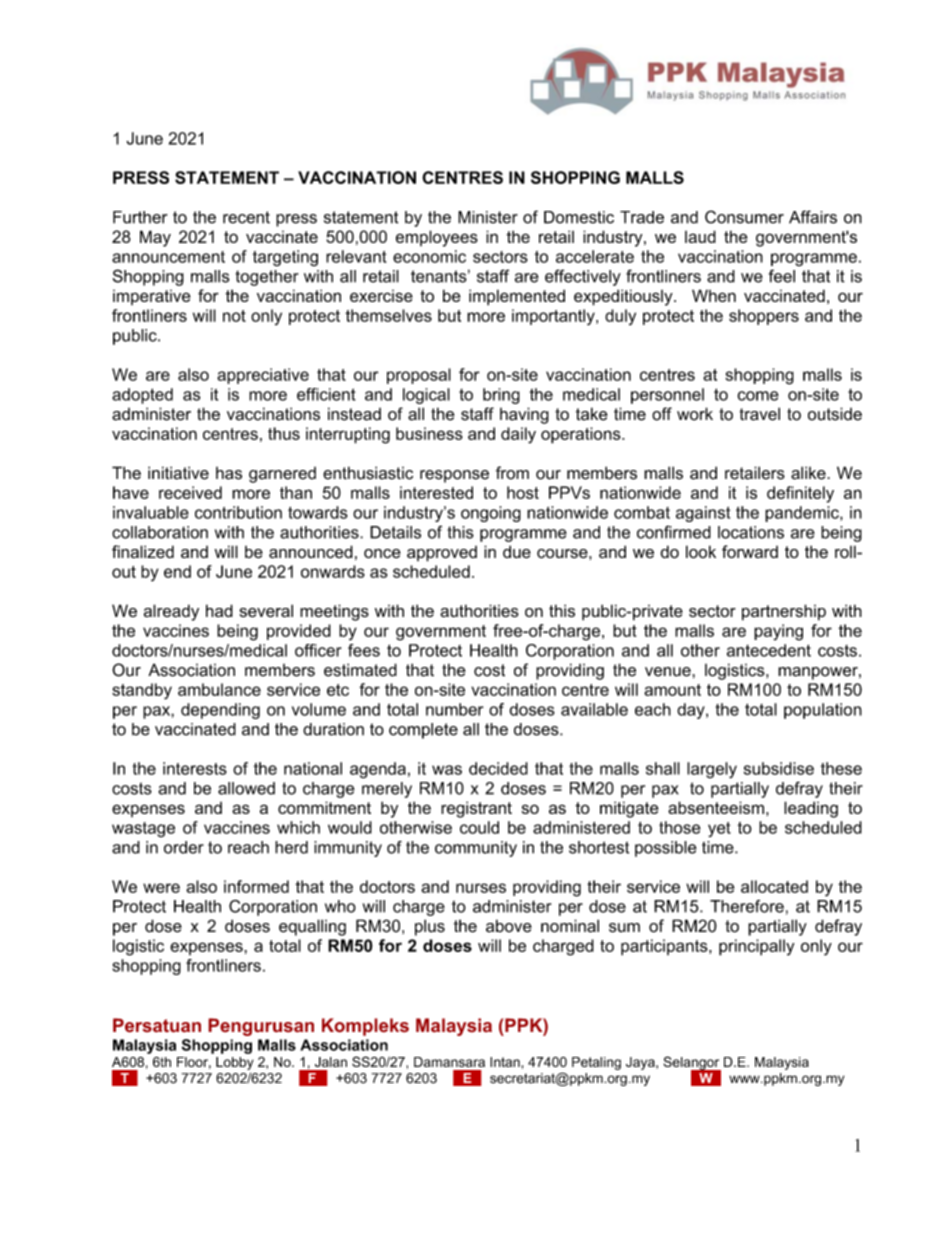 The height and width of the image is (1233, 952). I want to click on Lobby, so click(235, 1063).
